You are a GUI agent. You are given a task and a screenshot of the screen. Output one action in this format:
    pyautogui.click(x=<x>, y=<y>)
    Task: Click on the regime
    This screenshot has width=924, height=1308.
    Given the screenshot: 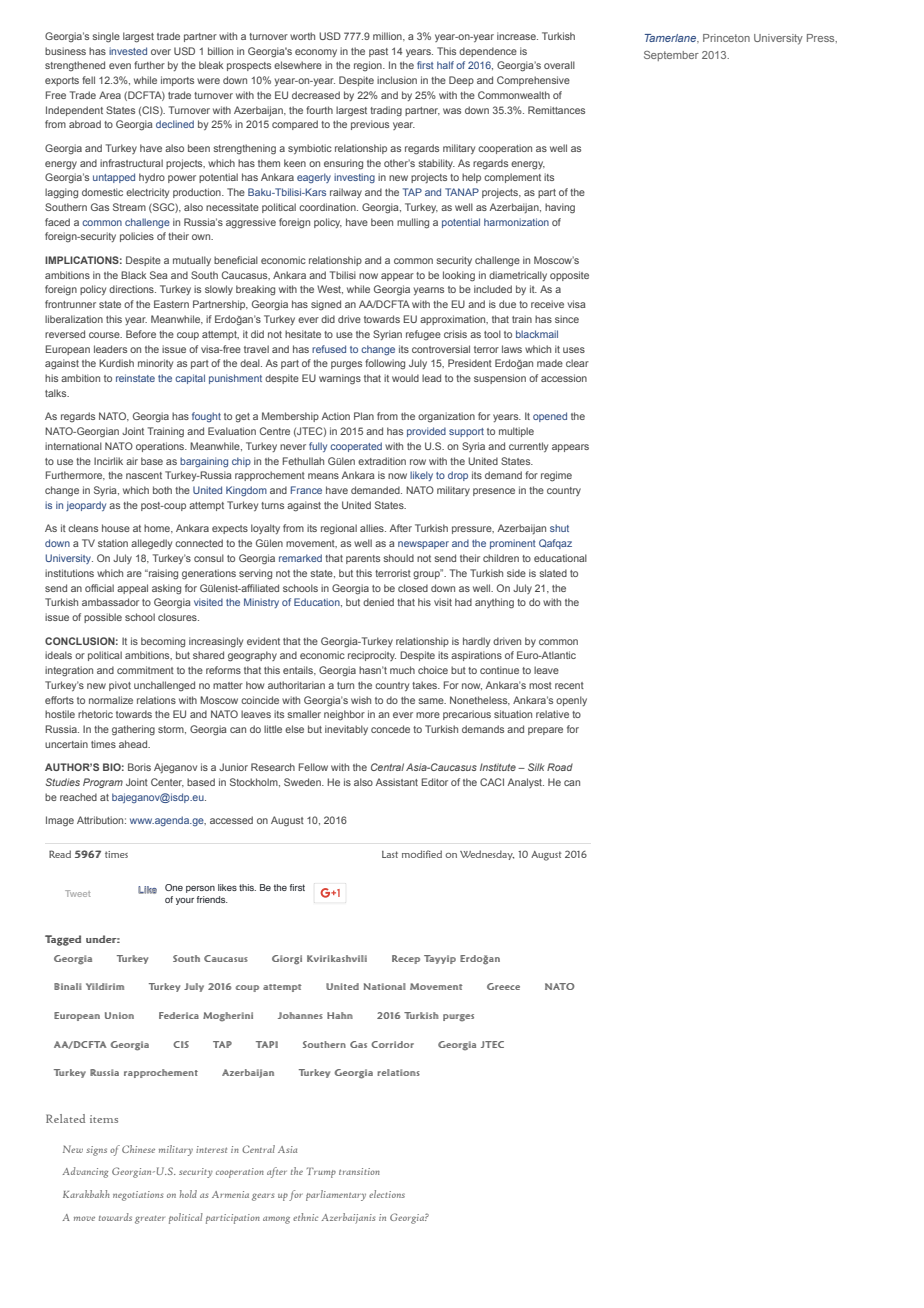 What is the action you would take?
    pyautogui.click(x=556, y=476)
